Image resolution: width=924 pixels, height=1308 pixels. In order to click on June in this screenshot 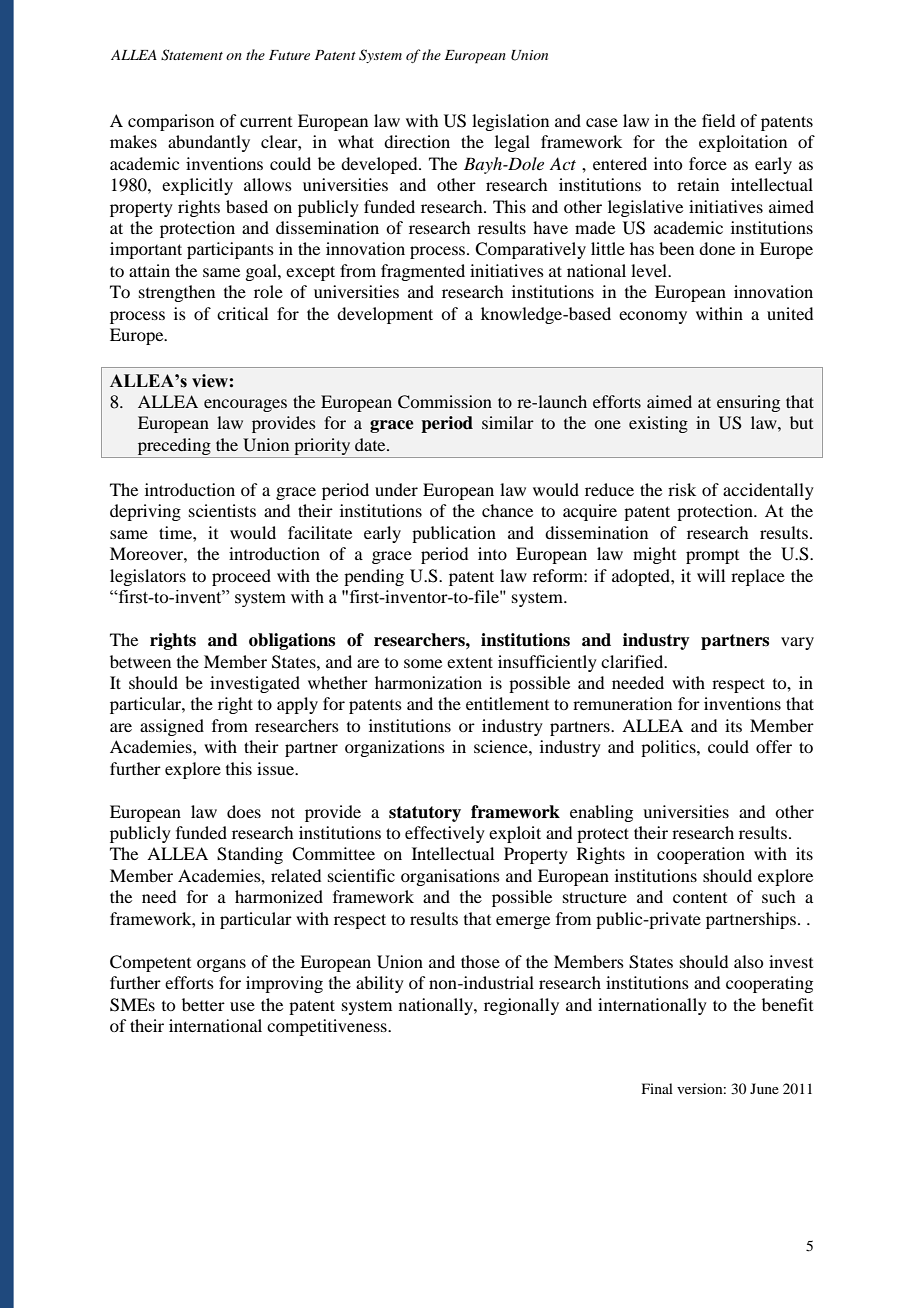, I will do `click(764, 1088)`.
